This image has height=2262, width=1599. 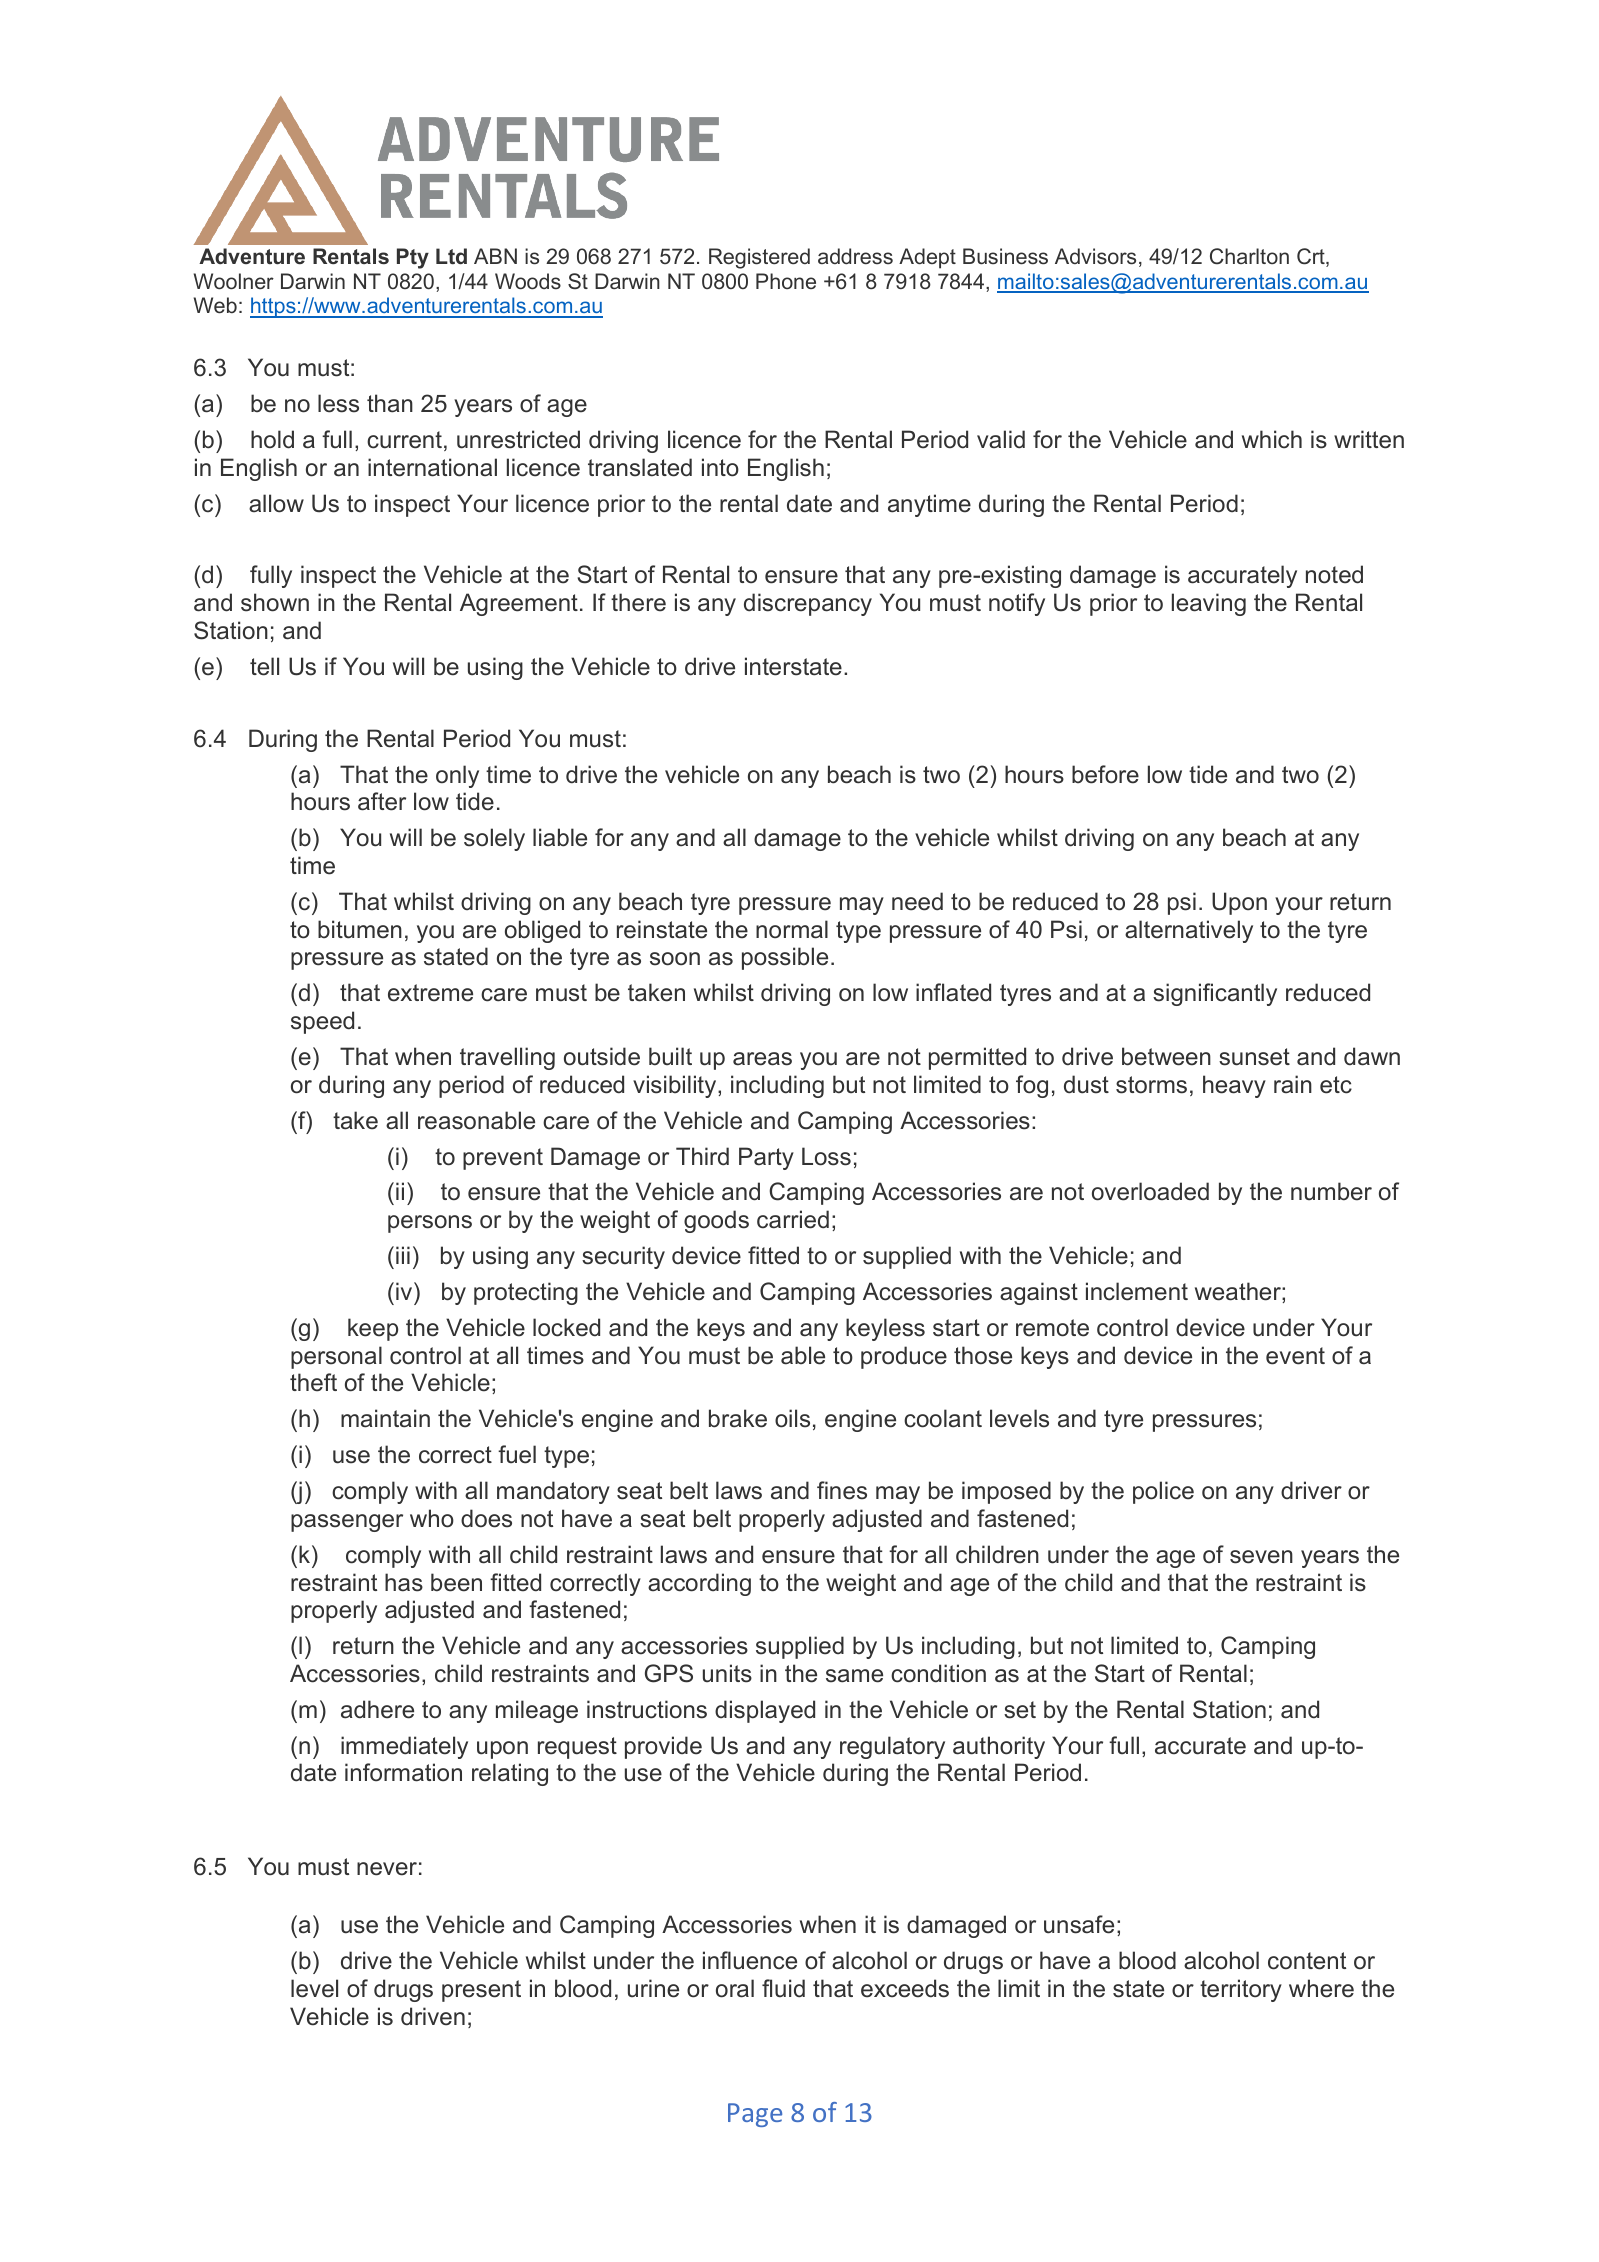 What do you see at coordinates (1241, 1990) in the image?
I see `territory` at bounding box center [1241, 1990].
